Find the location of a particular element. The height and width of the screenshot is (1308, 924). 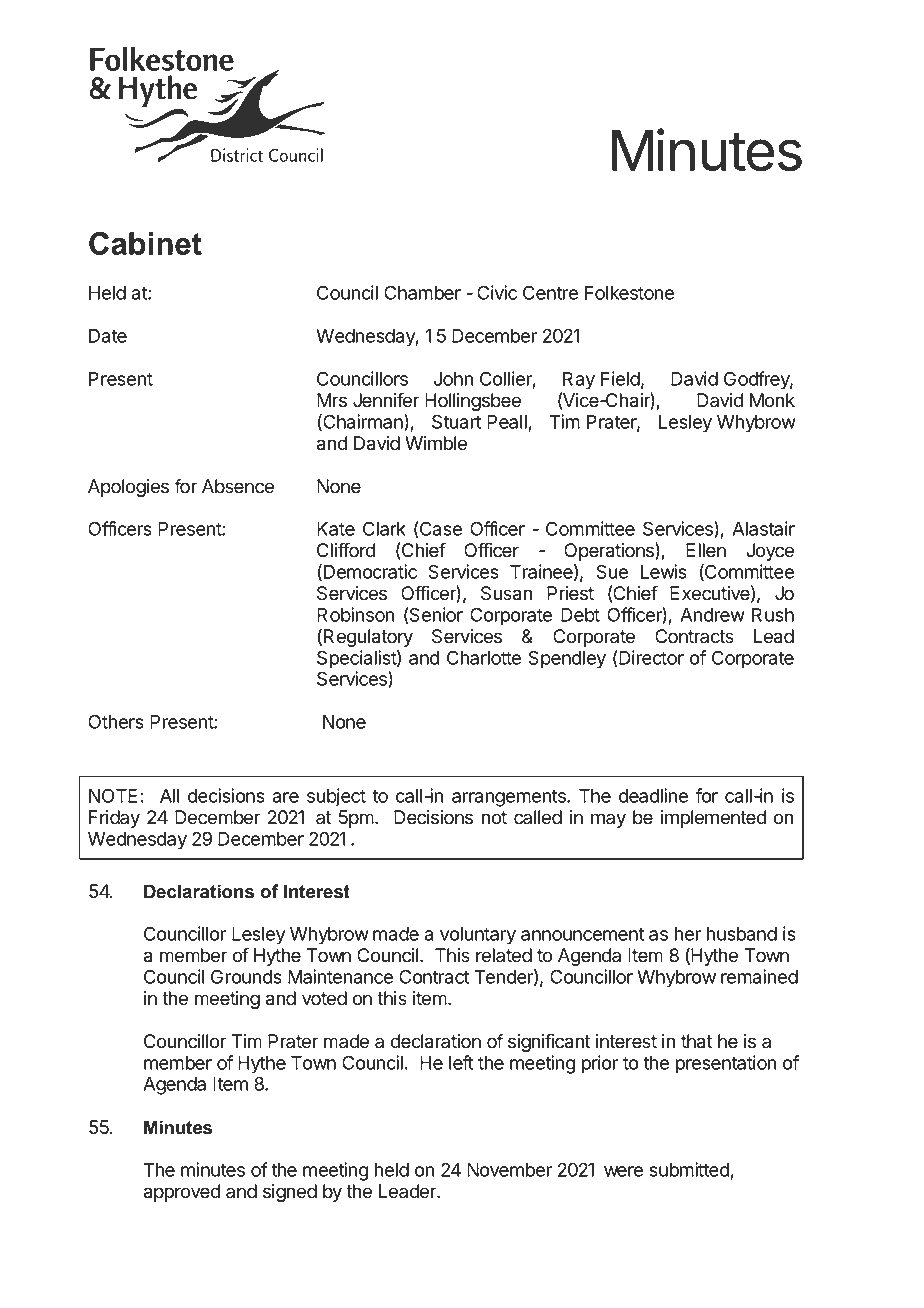

approved is located at coordinates (182, 1193).
